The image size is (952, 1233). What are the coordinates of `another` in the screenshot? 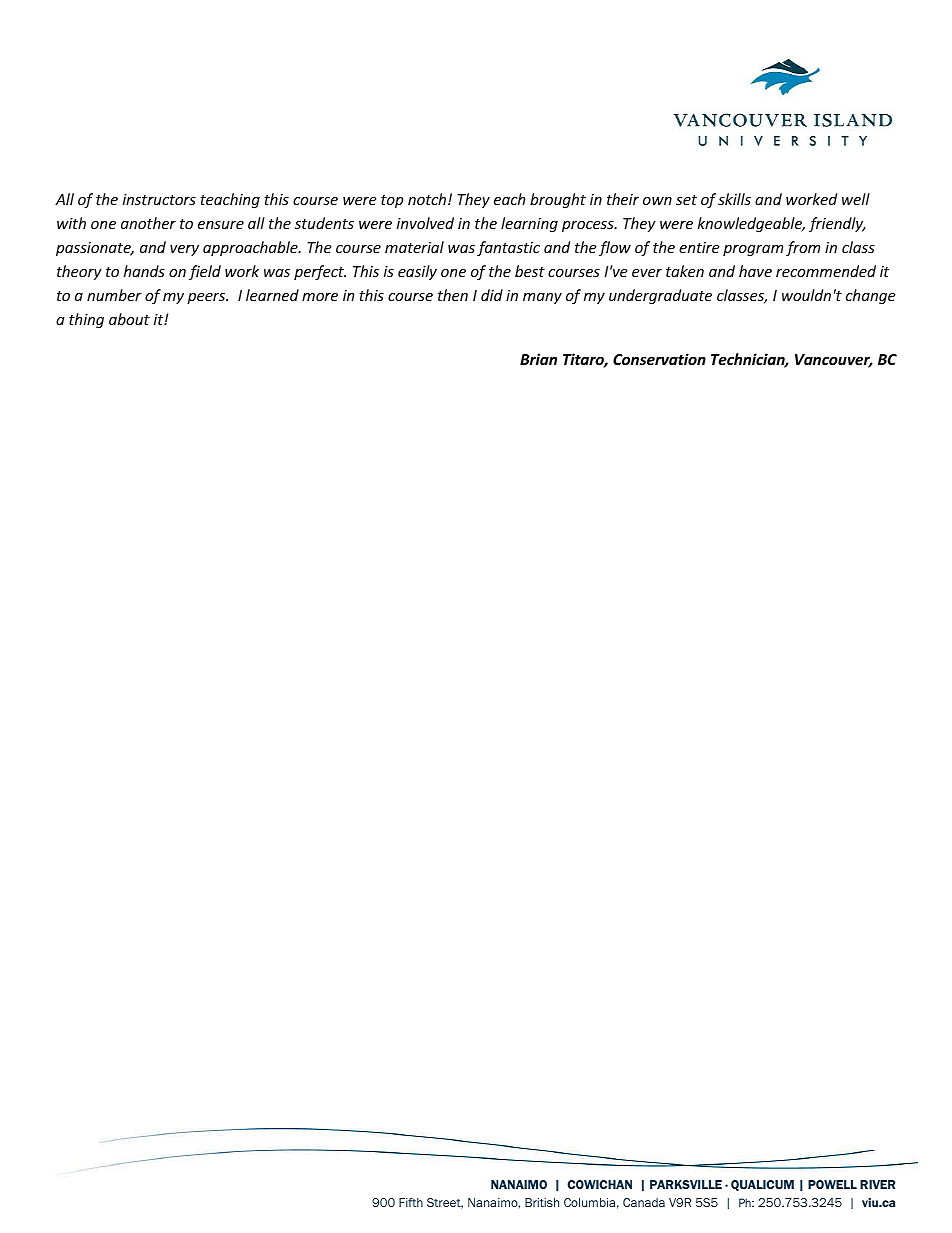 It's located at (148, 223).
